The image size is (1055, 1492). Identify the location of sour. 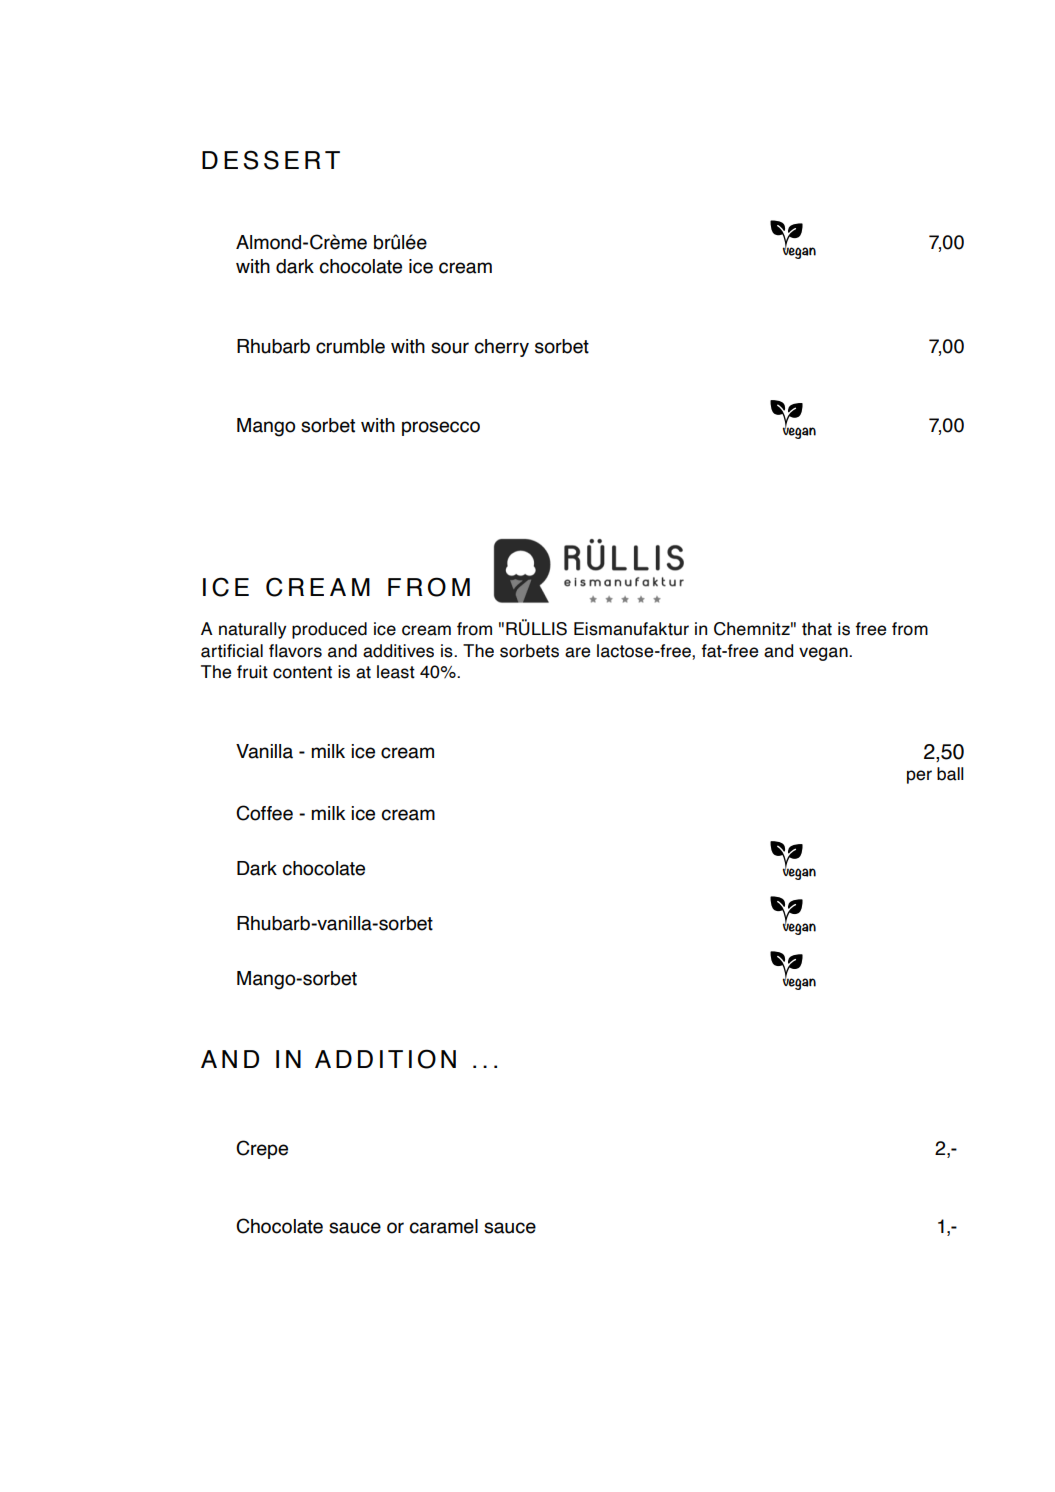
(450, 348).
